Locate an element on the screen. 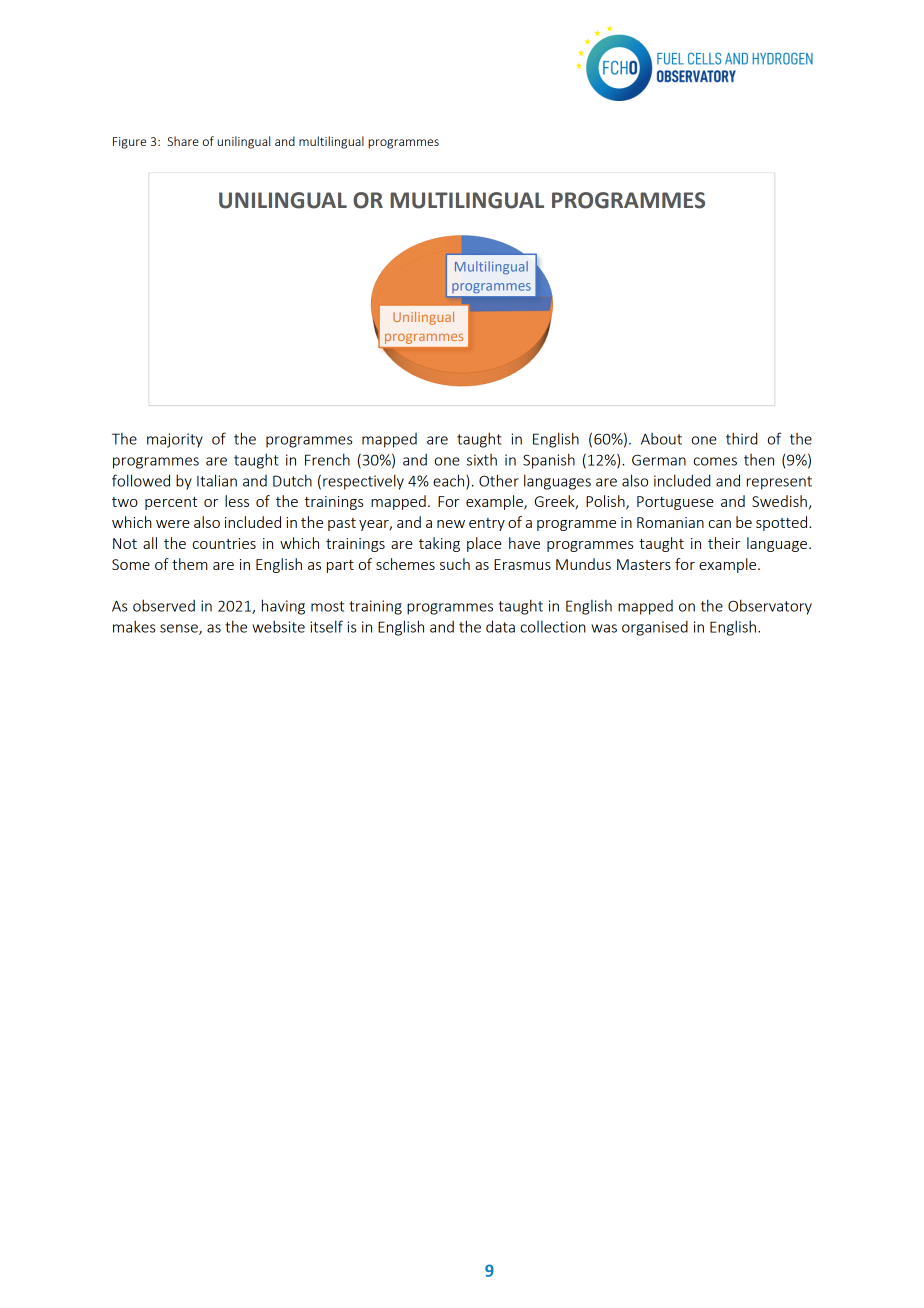 Image resolution: width=924 pixels, height=1308 pixels. About is located at coordinates (661, 439).
